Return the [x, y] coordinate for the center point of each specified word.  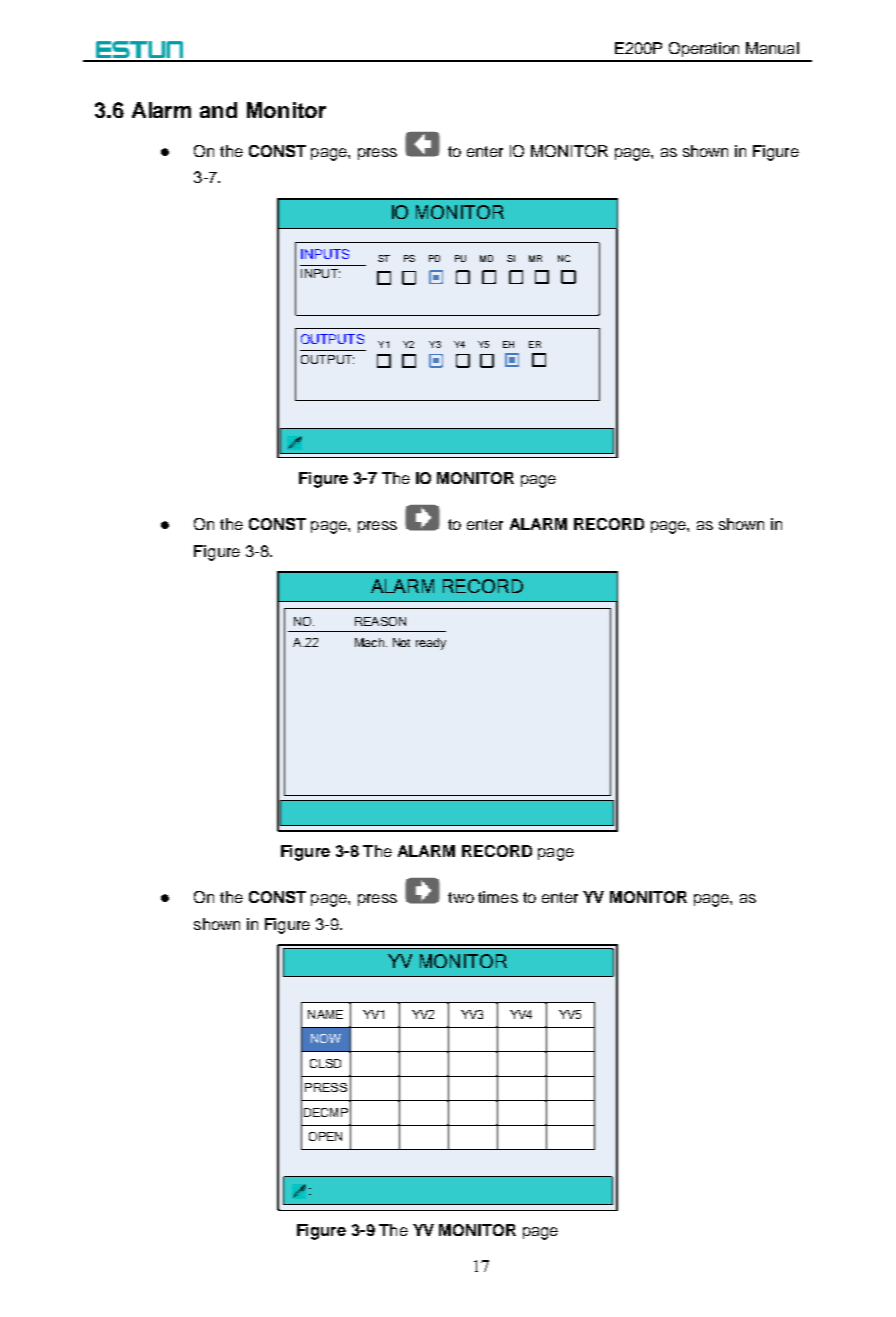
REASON [380, 621]
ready [431, 644]
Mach [369, 642]
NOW [326, 1038]
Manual [772, 48]
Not [401, 642]
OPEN [325, 1136]
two [461, 897]
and [218, 110]
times [498, 897]
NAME [325, 1014]
